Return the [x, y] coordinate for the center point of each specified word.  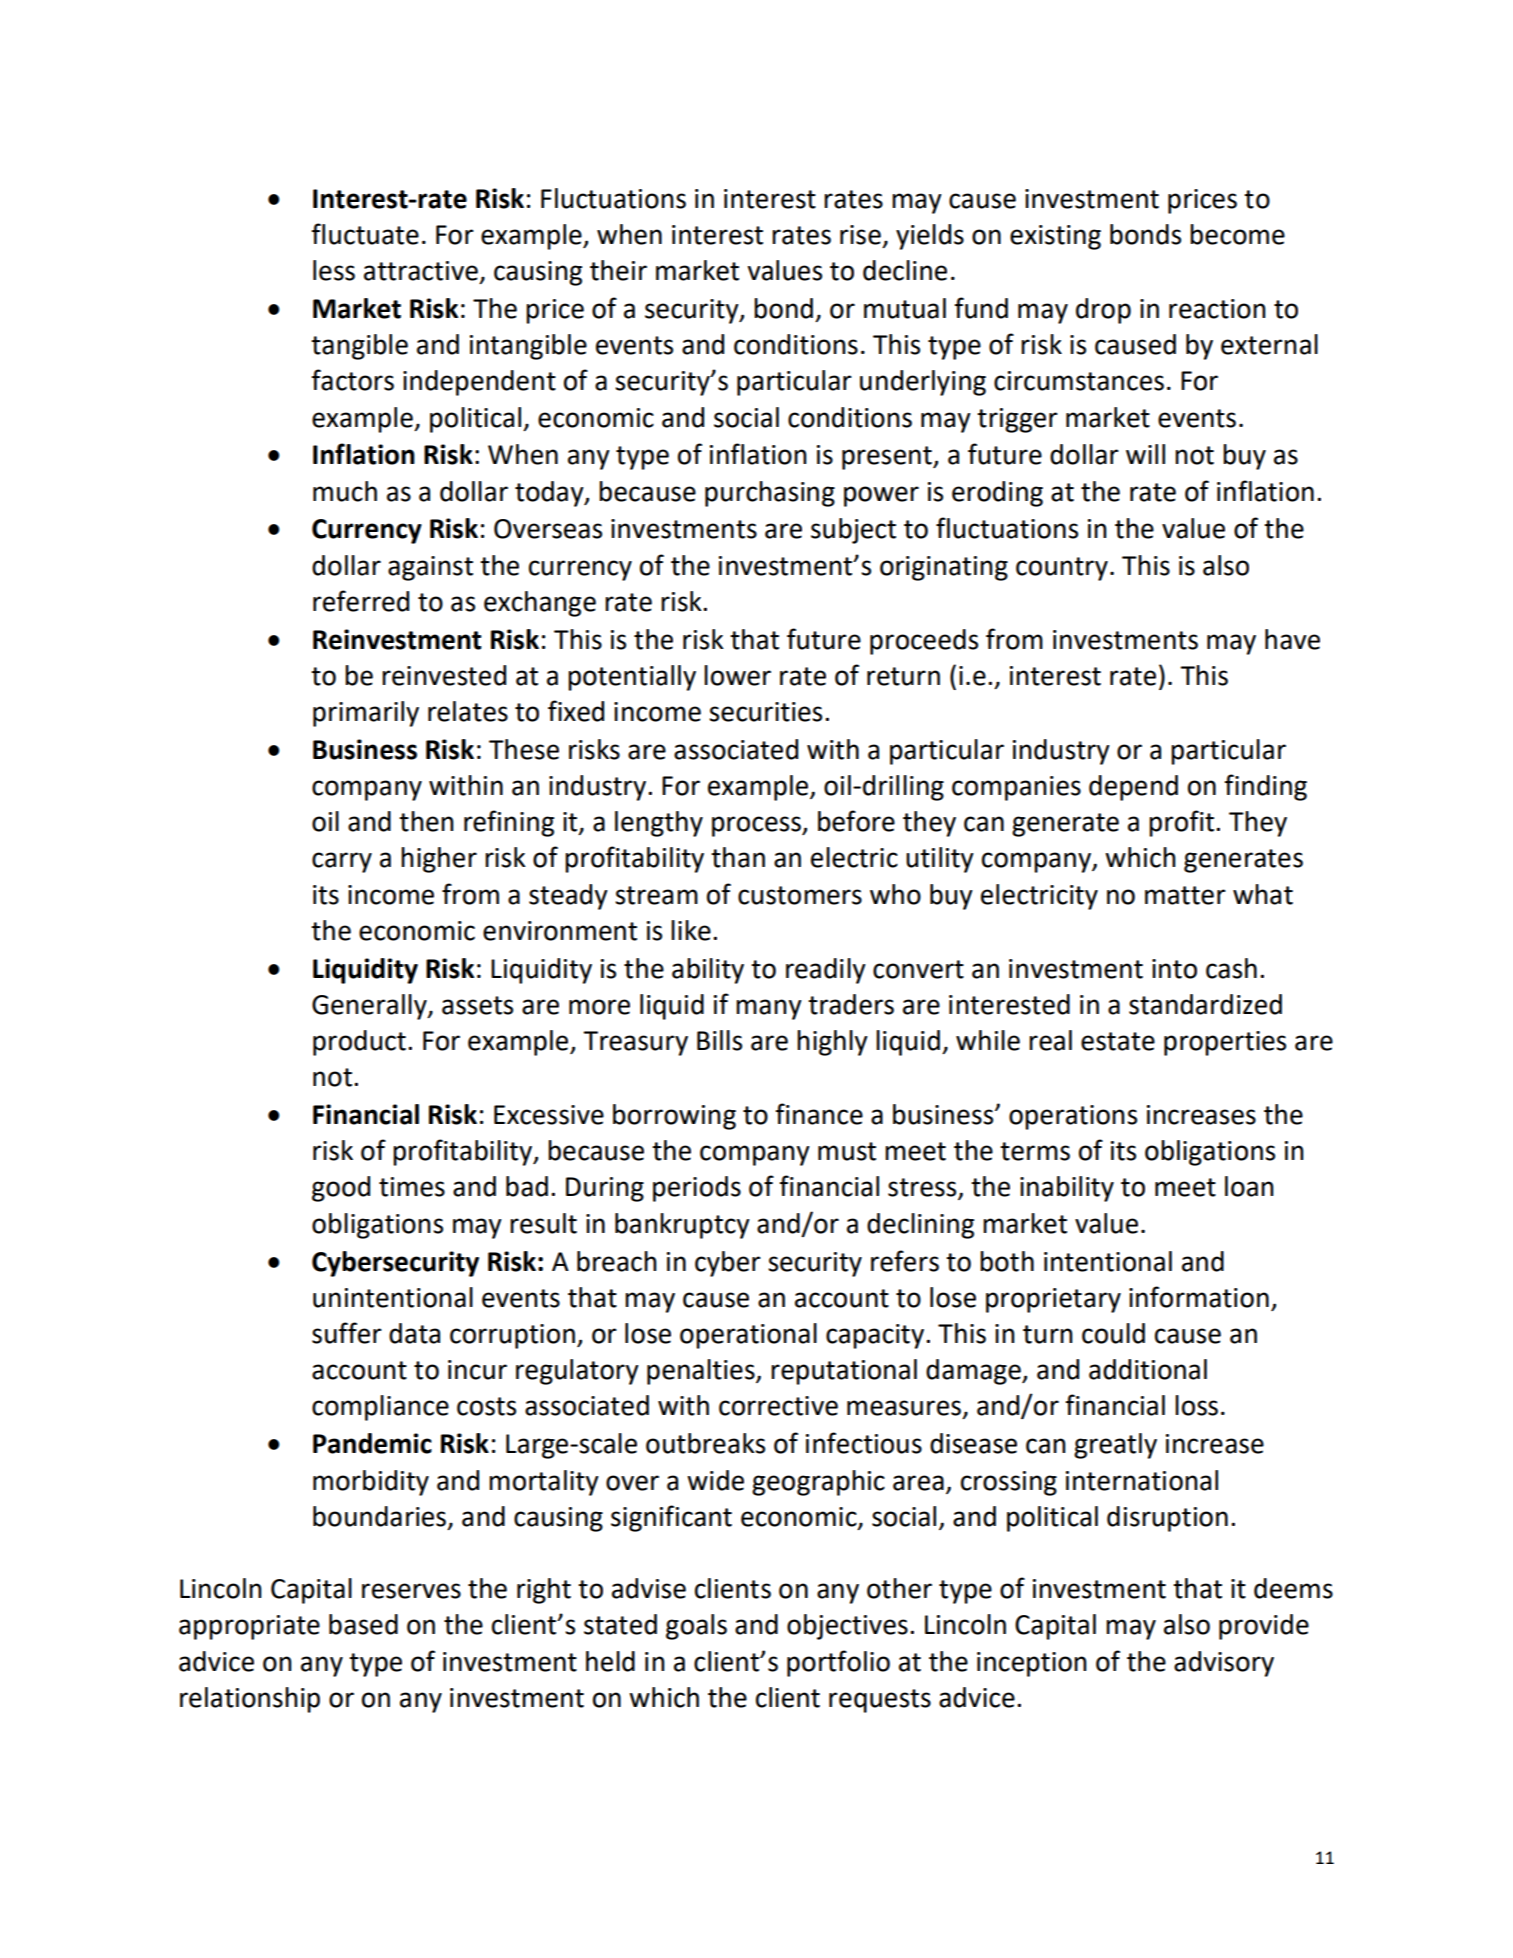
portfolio [838, 1663]
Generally [370, 1007]
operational [748, 1336]
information [1199, 1297]
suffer [347, 1333]
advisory [1224, 1664]
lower [737, 675]
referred [361, 601]
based [363, 1624]
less [334, 270]
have [1292, 639]
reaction [1217, 309]
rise [860, 235]
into [1174, 969]
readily [826, 971]
